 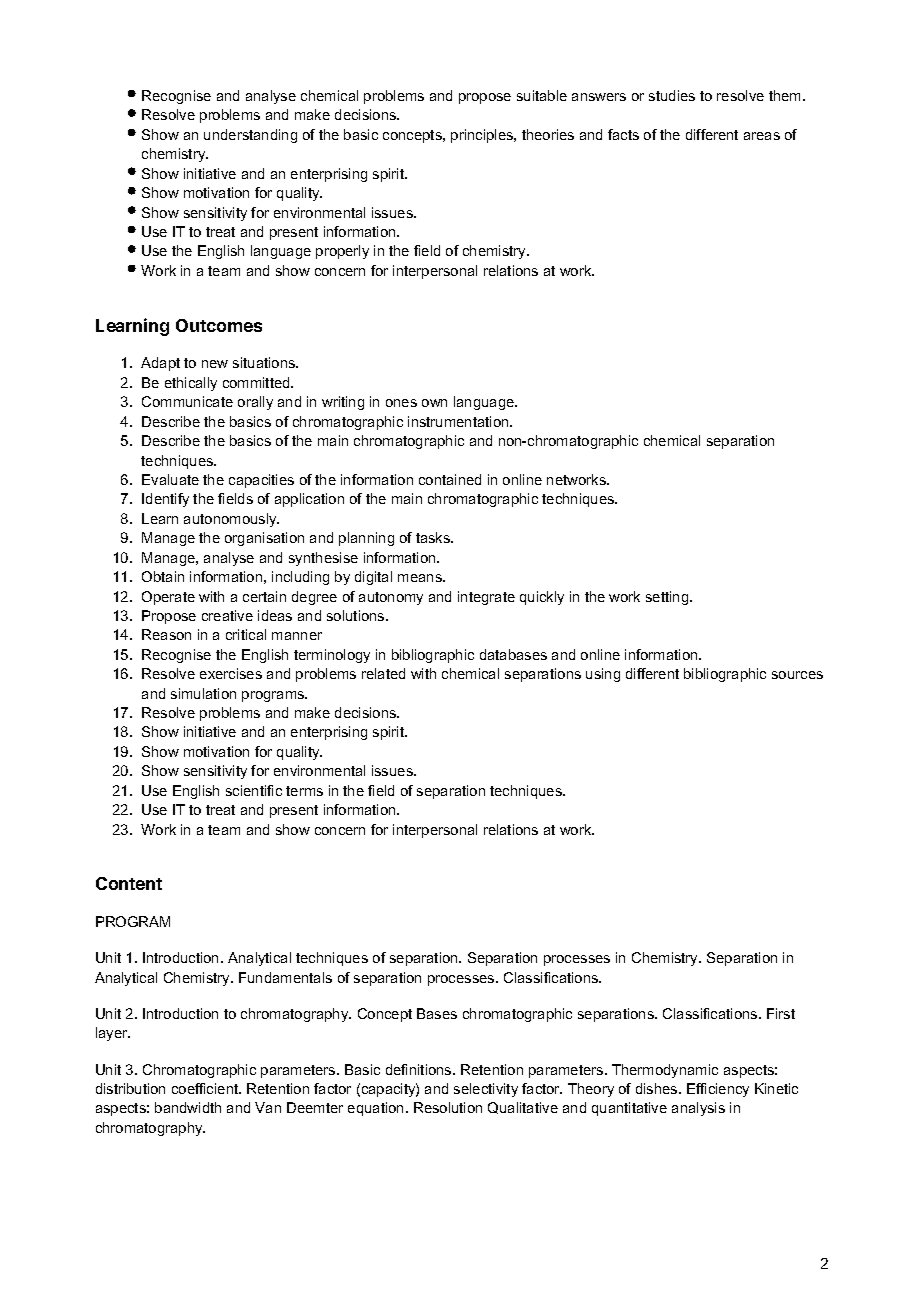 I want to click on understanding, so click(x=250, y=136).
